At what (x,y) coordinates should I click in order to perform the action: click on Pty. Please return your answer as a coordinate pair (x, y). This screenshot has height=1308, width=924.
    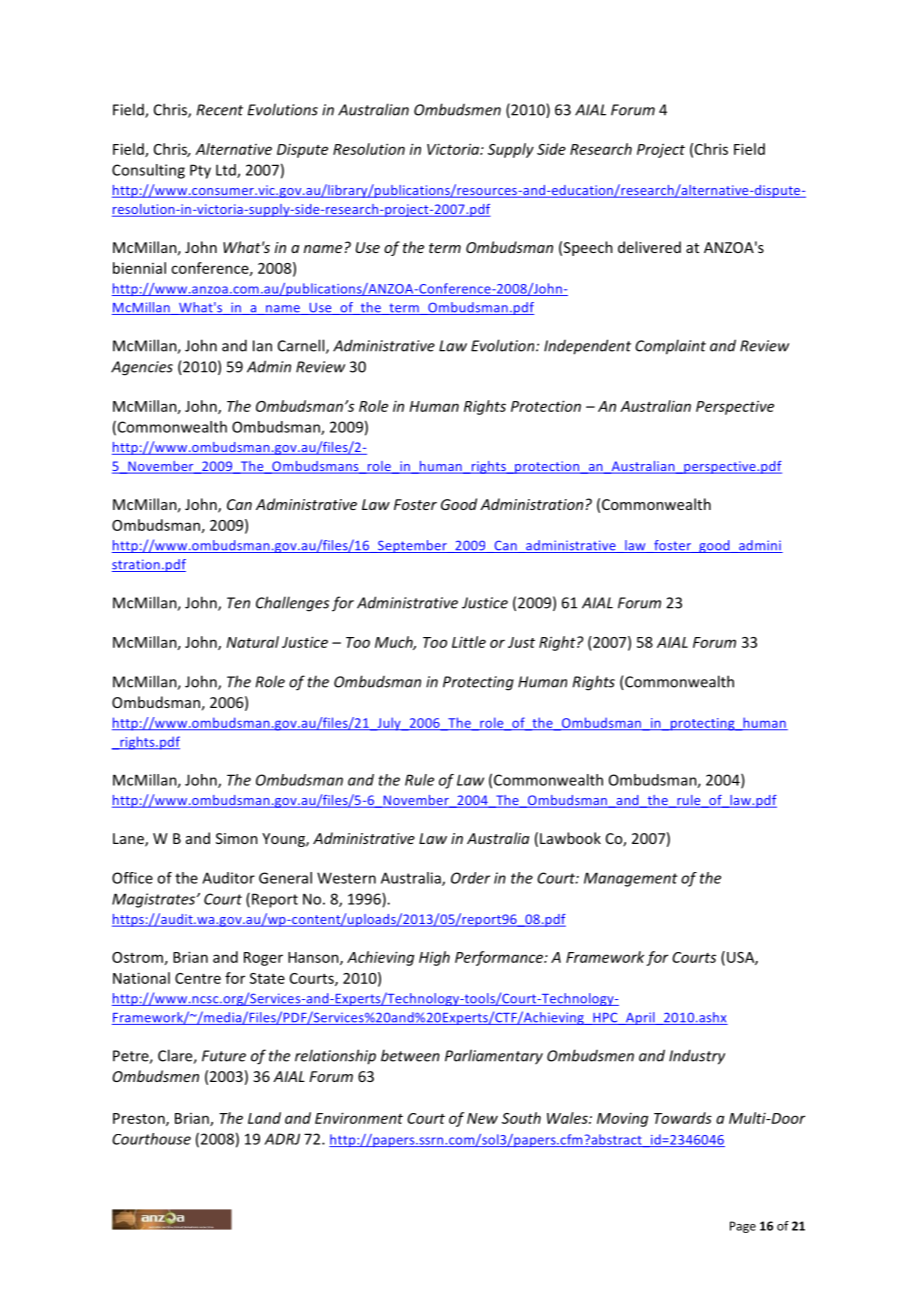
    Looking at the image, I should click on (200, 171).
